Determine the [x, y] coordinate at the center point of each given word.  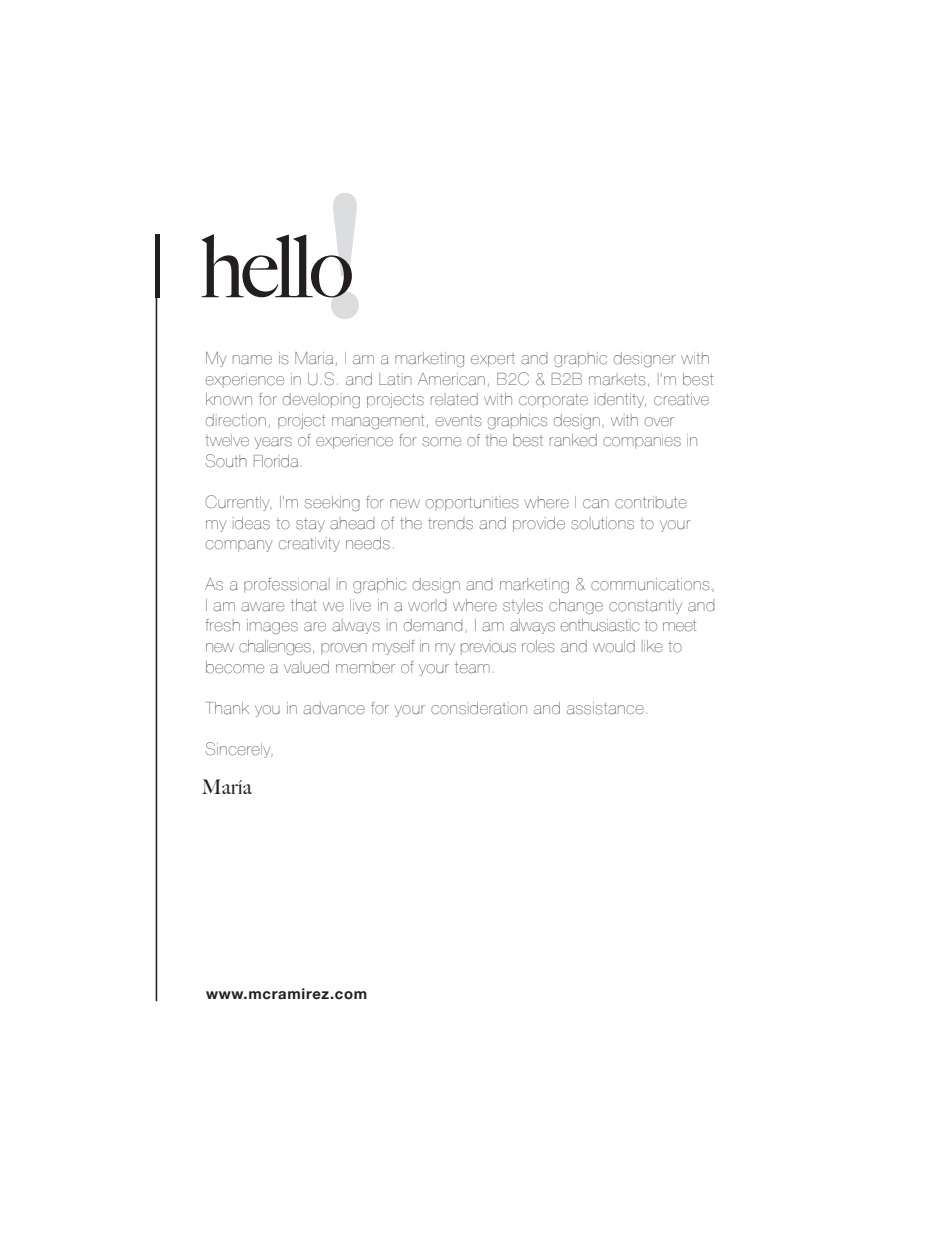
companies [642, 441]
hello [276, 266]
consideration [479, 708]
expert [493, 360]
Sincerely [239, 750]
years [273, 443]
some [441, 442]
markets [617, 379]
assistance [605, 708]
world [427, 605]
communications [650, 584]
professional [287, 585]
